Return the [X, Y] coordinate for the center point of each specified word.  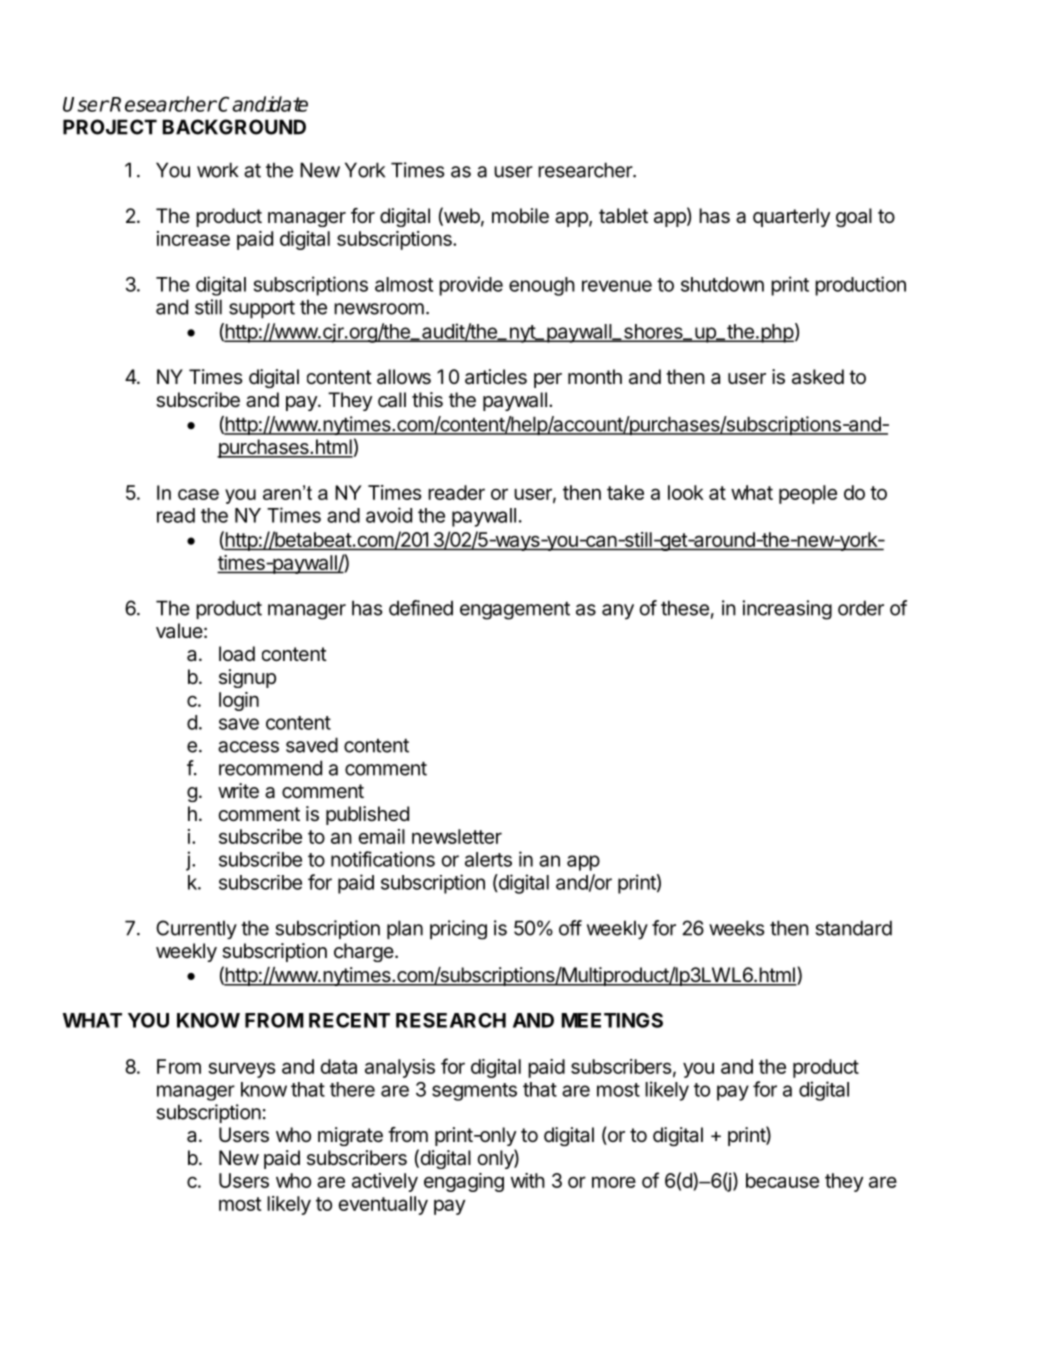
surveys [242, 1070]
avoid [389, 515]
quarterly [792, 217]
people [808, 494]
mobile [520, 216]
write [238, 791]
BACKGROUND [234, 127]
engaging [464, 1182]
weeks [736, 928]
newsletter [457, 836]
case [198, 494]
